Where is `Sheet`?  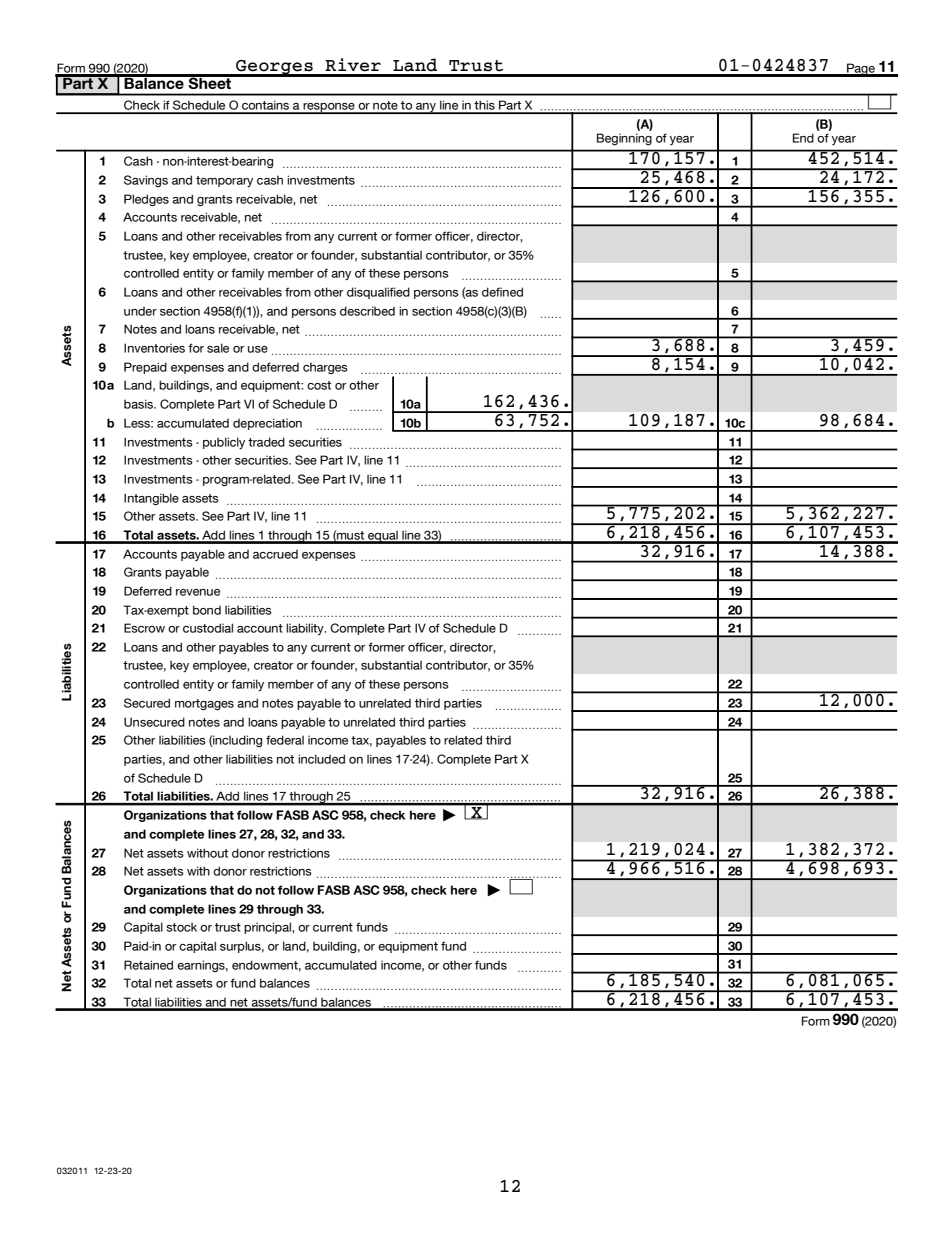
Sheet is located at coordinates (210, 82).
